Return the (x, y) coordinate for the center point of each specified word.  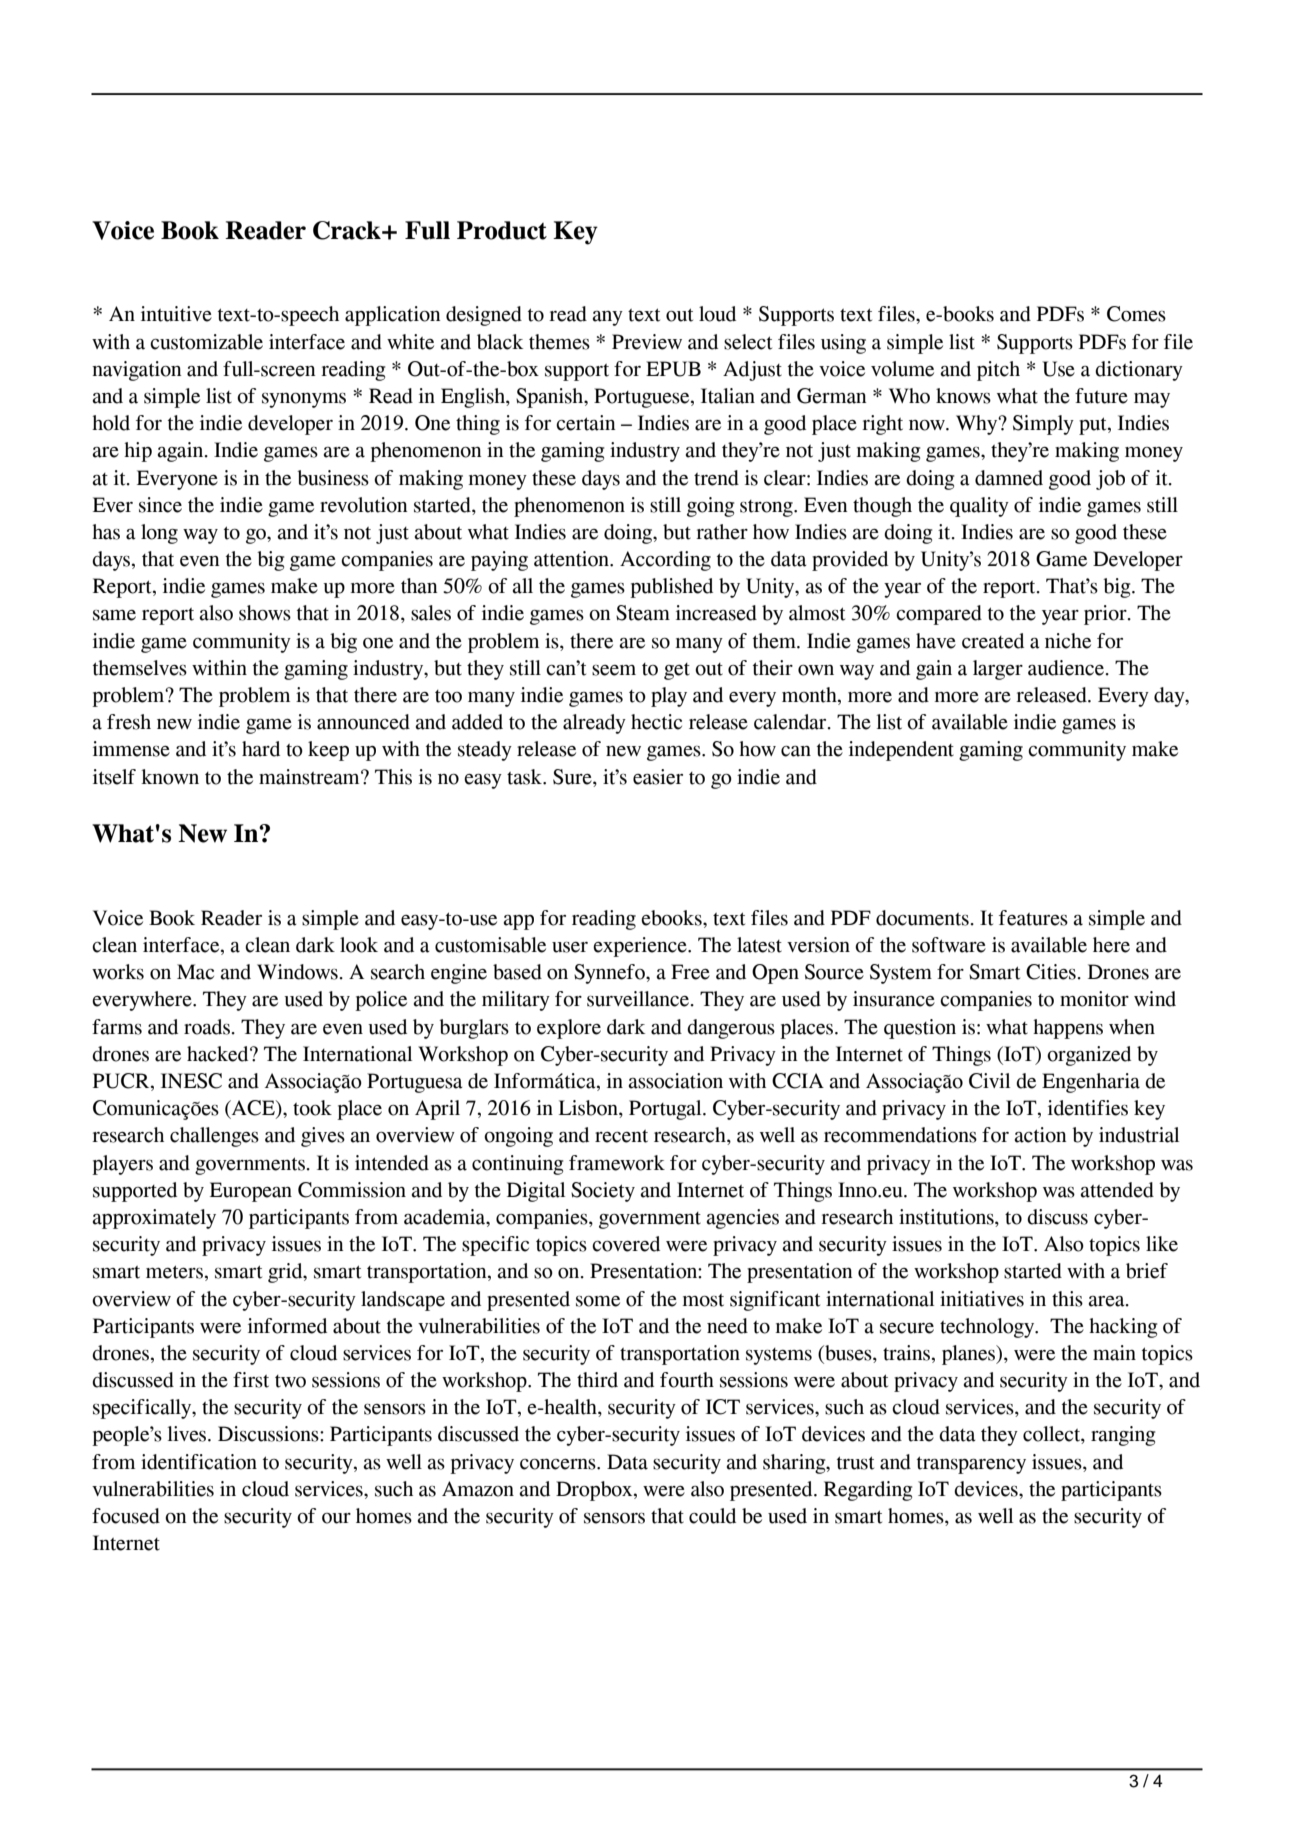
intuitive (176, 314)
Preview (647, 342)
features (1033, 918)
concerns (559, 1464)
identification (199, 1462)
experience (641, 947)
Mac (195, 972)
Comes (1136, 314)
